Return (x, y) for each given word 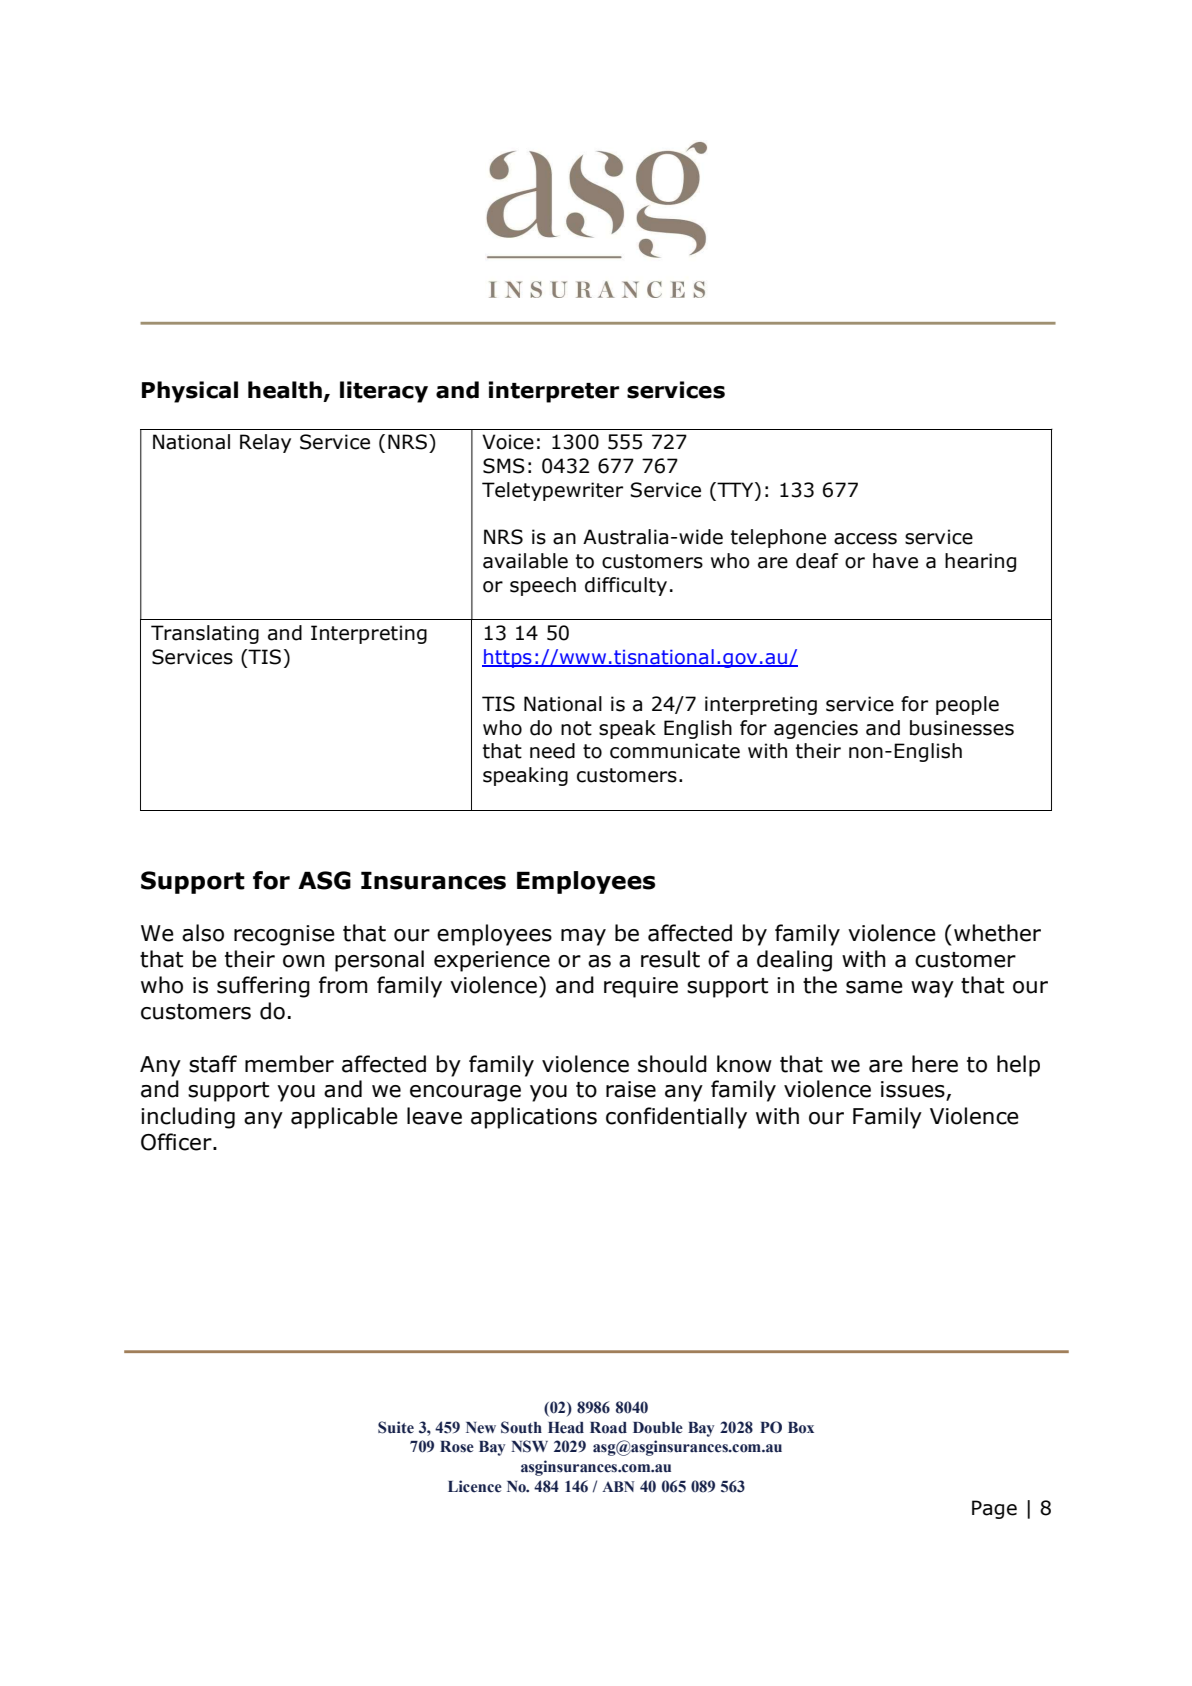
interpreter (554, 392)
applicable (344, 1118)
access (865, 539)
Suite (396, 1427)
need (552, 751)
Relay (265, 443)
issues (914, 1090)
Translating (205, 634)
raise (631, 1089)
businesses (962, 728)
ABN (618, 1486)
